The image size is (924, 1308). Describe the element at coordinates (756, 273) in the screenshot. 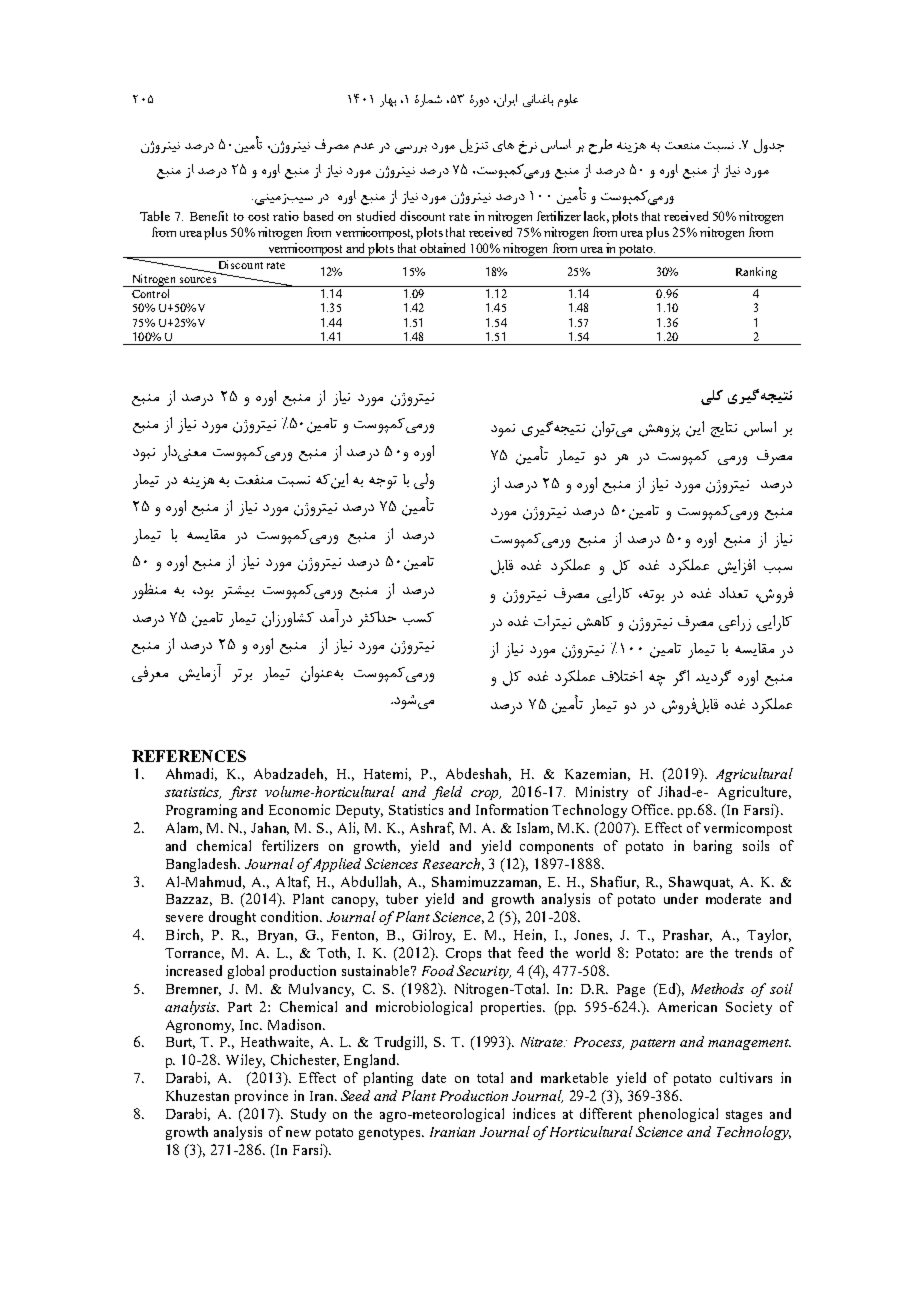

I see `Ranking` at that location.
